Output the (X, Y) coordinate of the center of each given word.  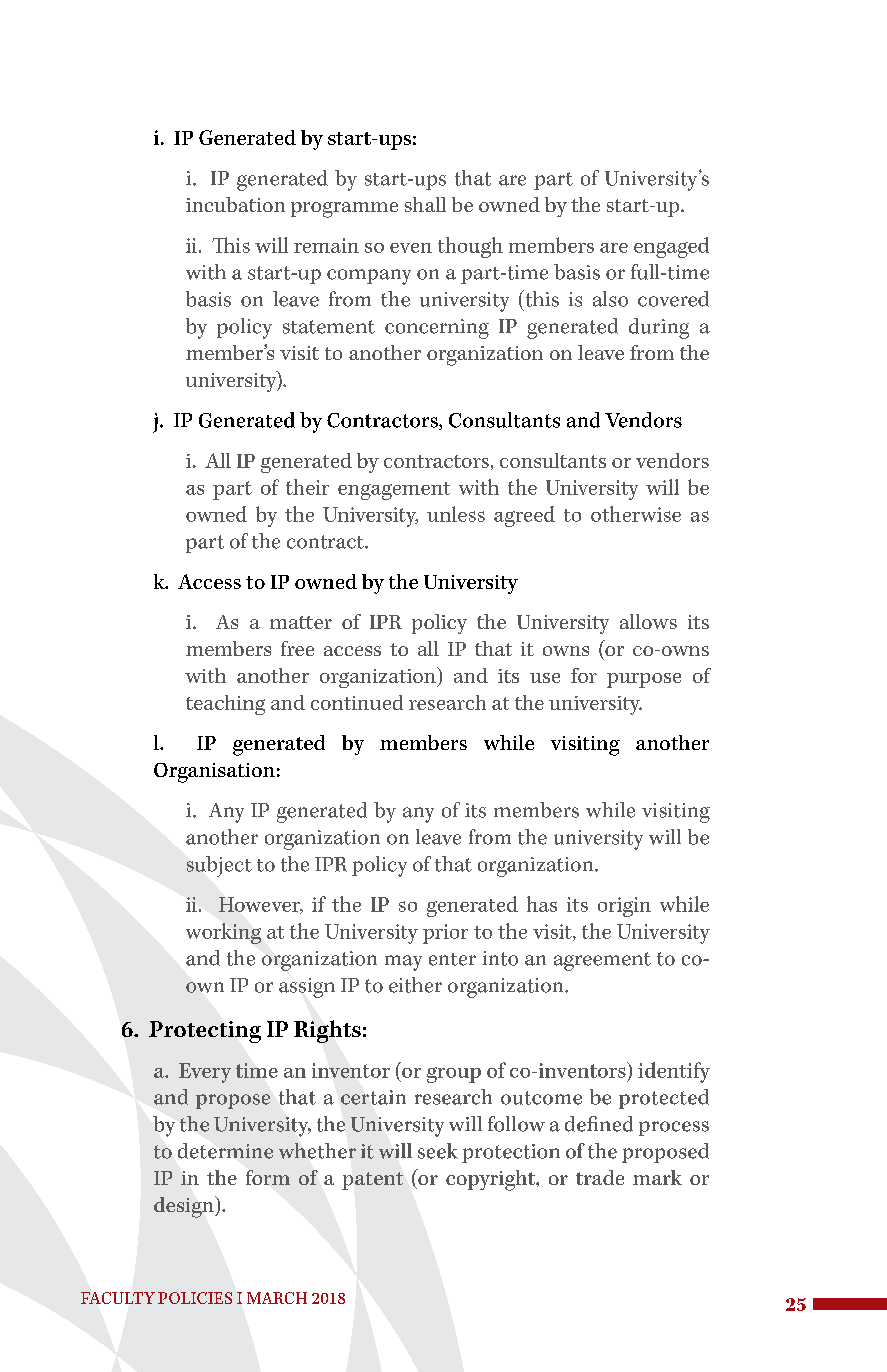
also (610, 299)
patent (372, 1181)
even (411, 248)
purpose (644, 680)
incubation (235, 204)
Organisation (214, 773)
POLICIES (195, 1298)
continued (357, 702)
